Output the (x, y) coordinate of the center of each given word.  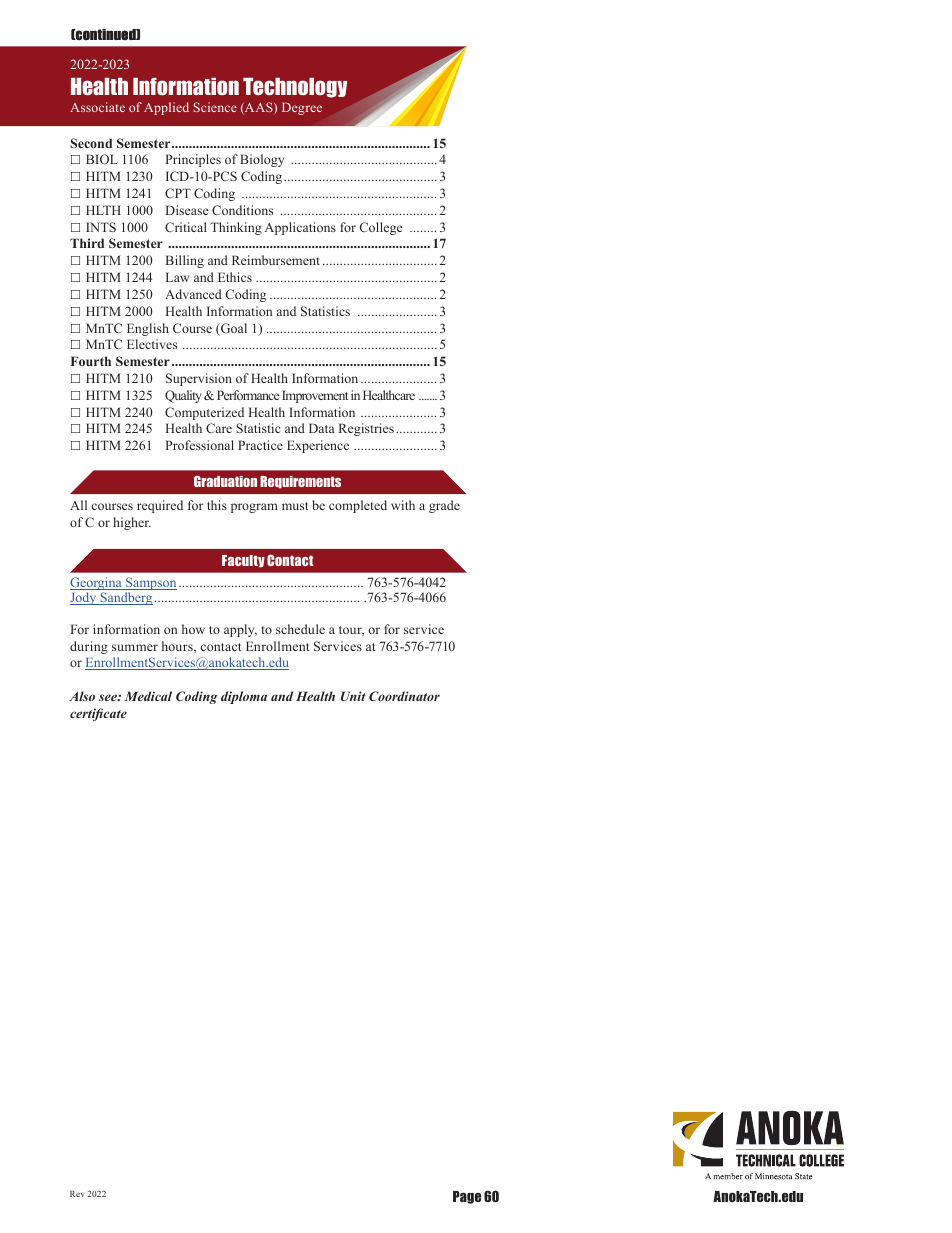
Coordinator (404, 696)
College (381, 228)
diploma (244, 697)
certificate (98, 714)
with (403, 505)
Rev (77, 1194)
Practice (260, 445)
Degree (302, 108)
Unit (353, 696)
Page (467, 1197)
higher (132, 523)
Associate (97, 107)
